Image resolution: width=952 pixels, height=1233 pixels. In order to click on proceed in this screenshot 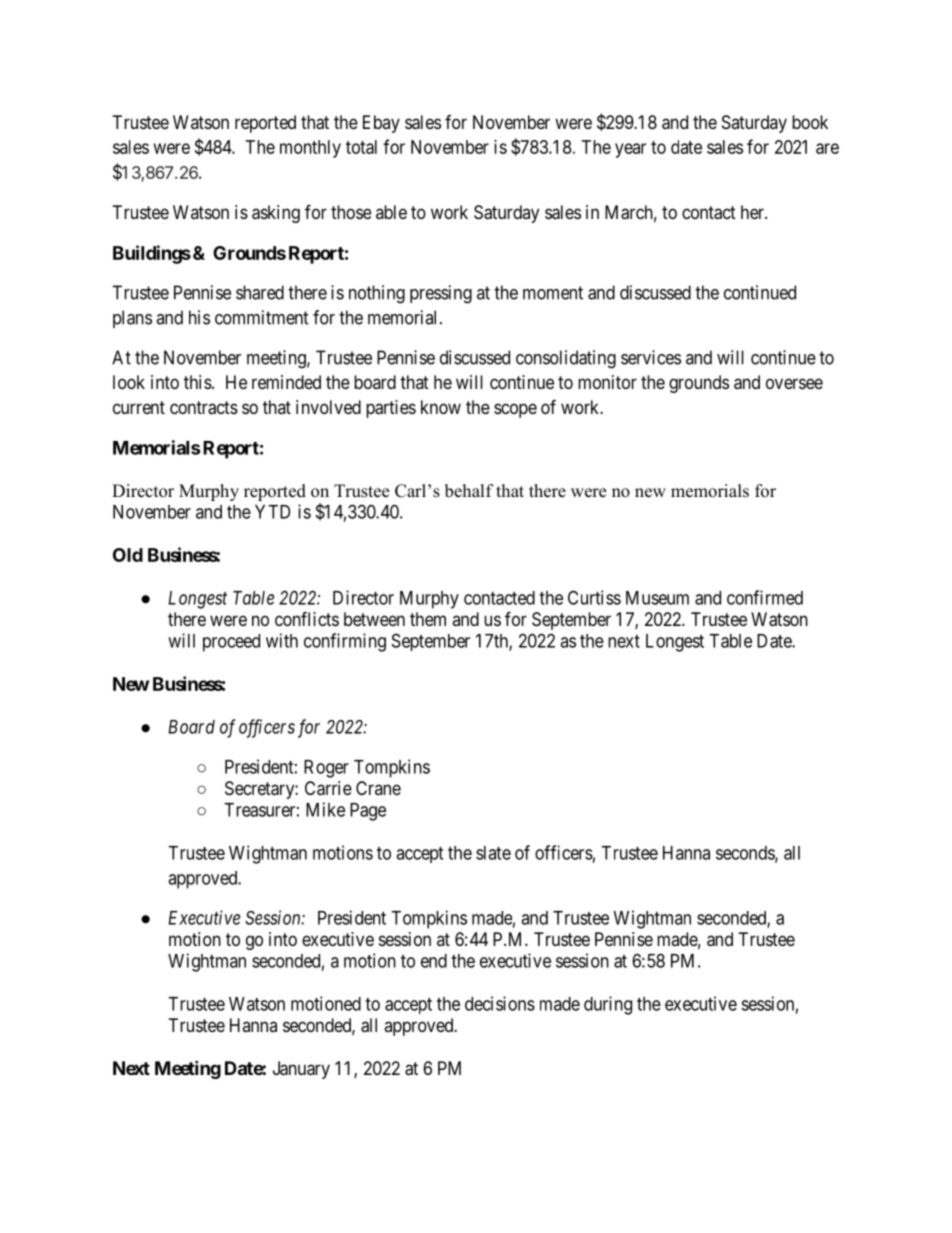, I will do `click(231, 643)`.
